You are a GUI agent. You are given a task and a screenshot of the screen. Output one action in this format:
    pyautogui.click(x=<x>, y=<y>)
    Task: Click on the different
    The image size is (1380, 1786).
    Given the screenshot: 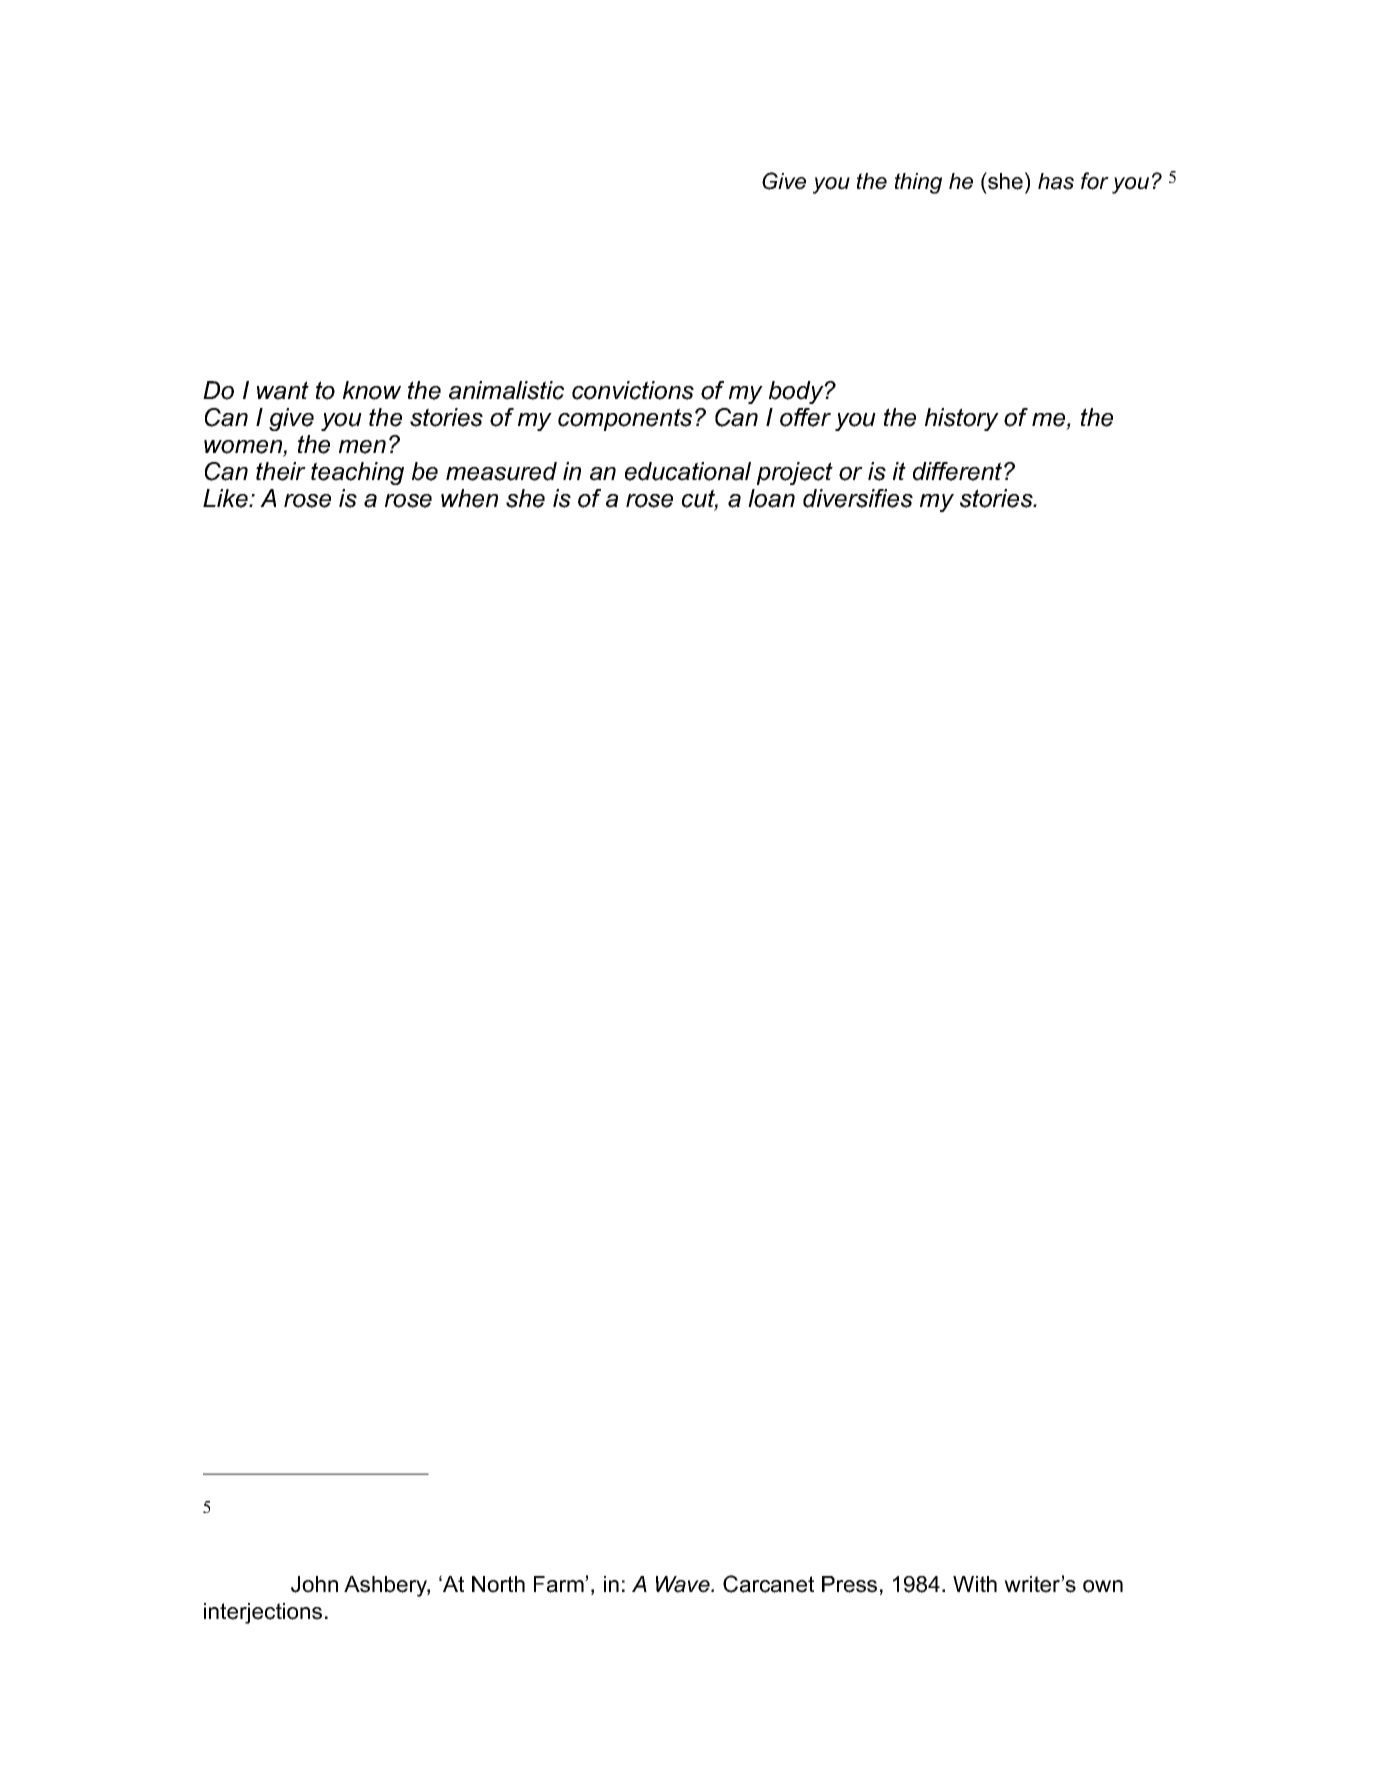 What is the action you would take?
    pyautogui.click(x=959, y=471)
